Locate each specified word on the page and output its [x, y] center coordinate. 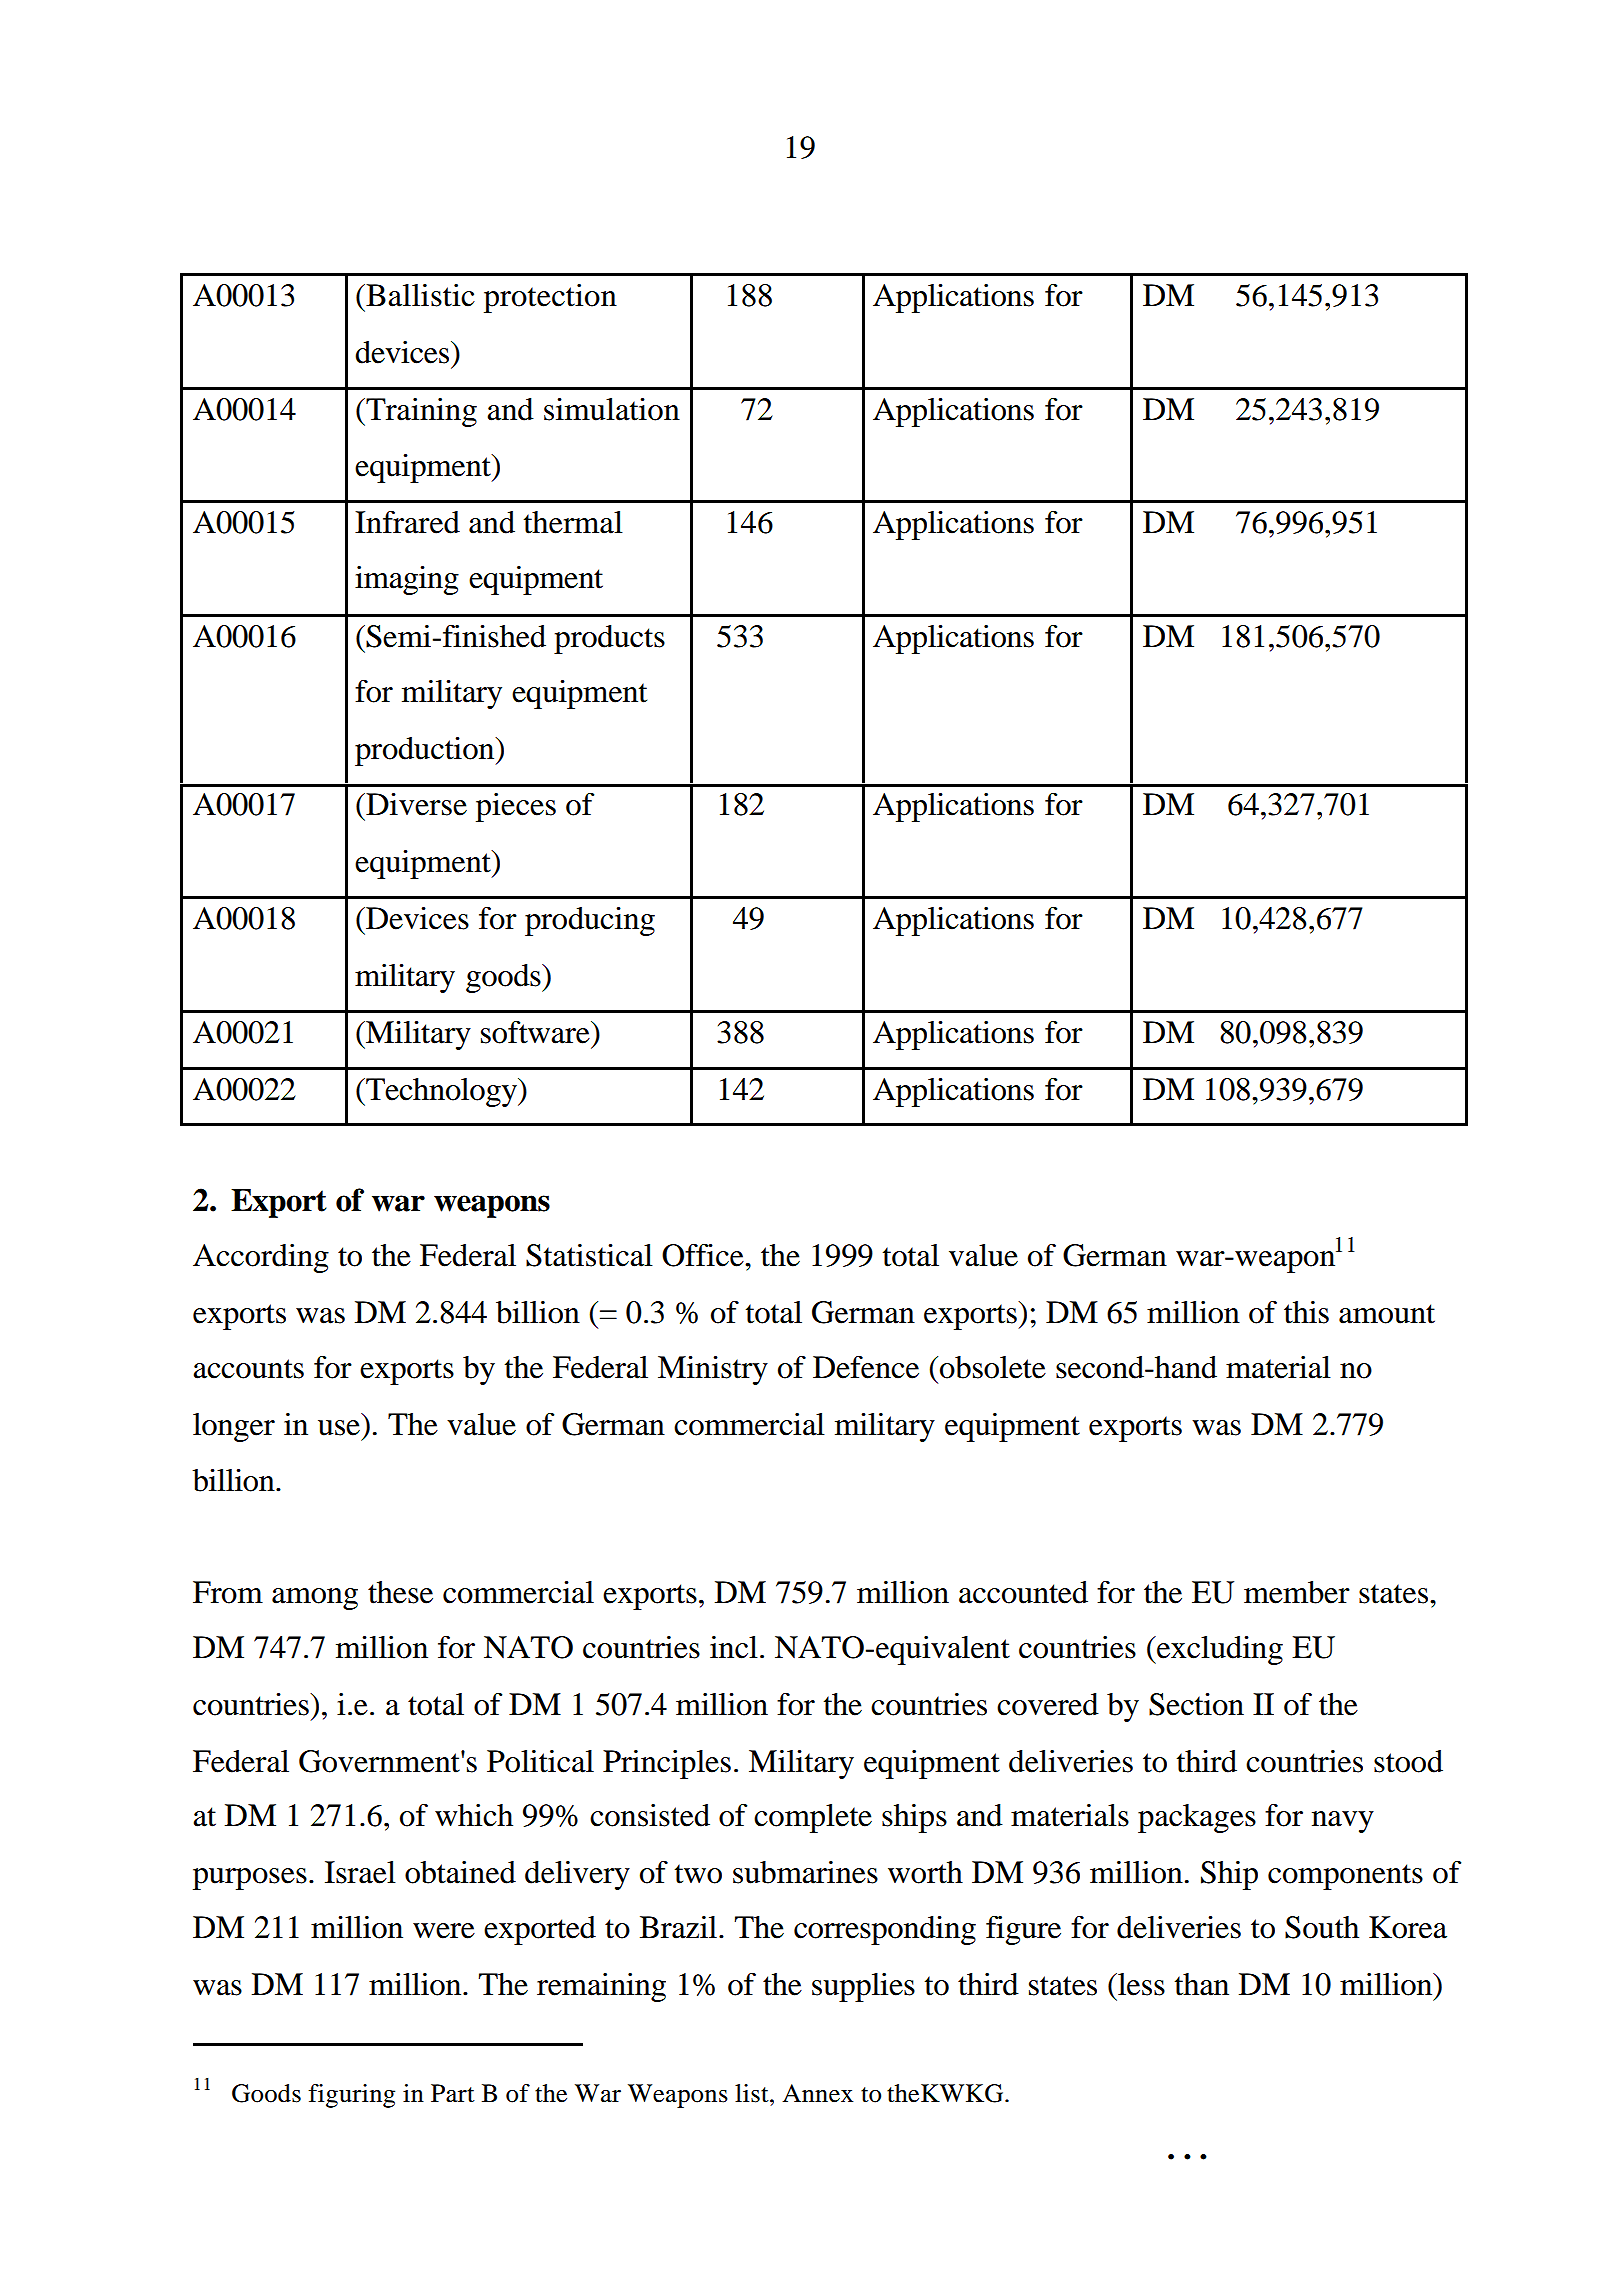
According [261, 1258]
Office [704, 1255]
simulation [612, 409]
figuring [351, 2096]
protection [550, 298]
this [1306, 1312]
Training [420, 412]
